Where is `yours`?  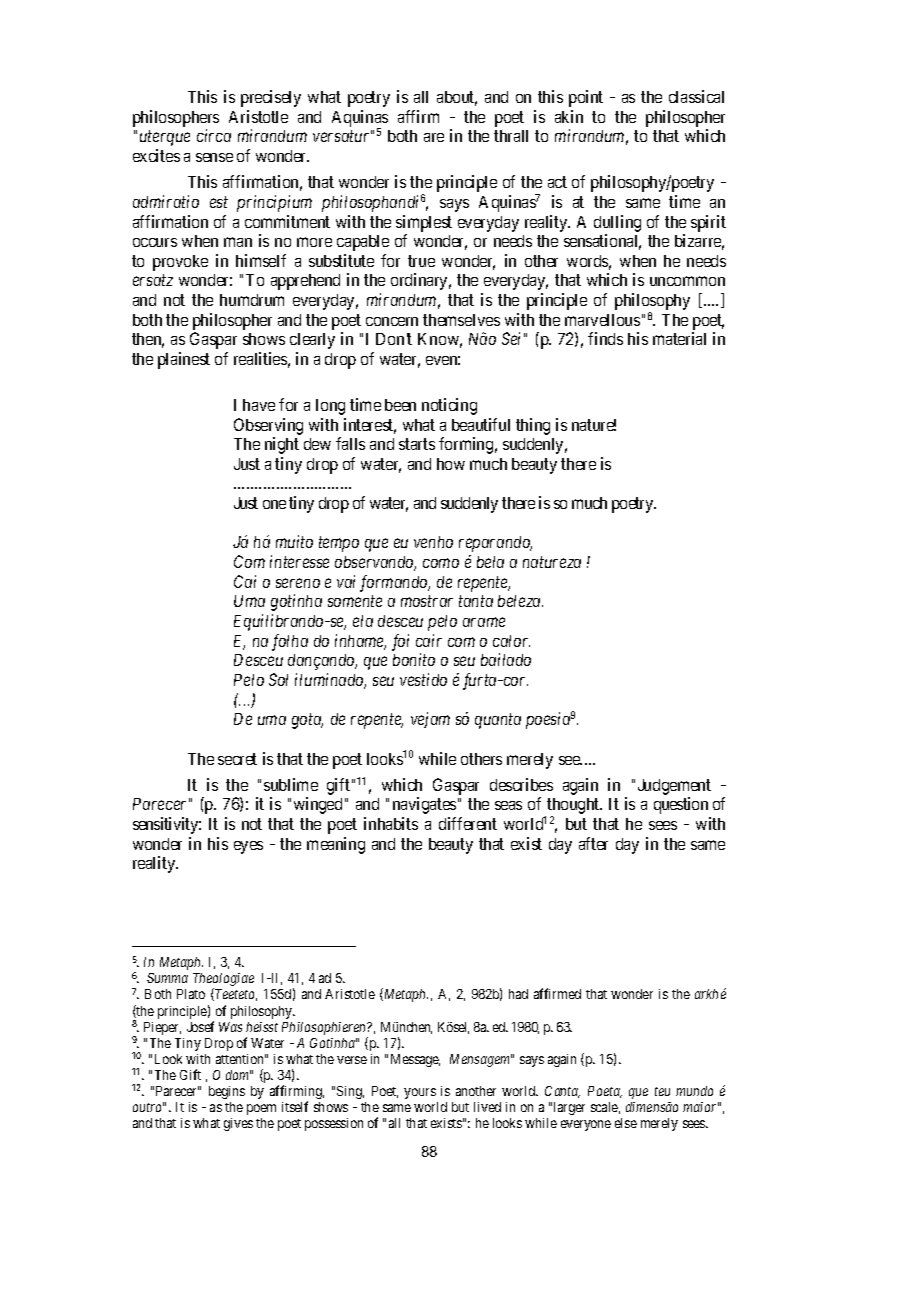 yours is located at coordinates (420, 1093).
